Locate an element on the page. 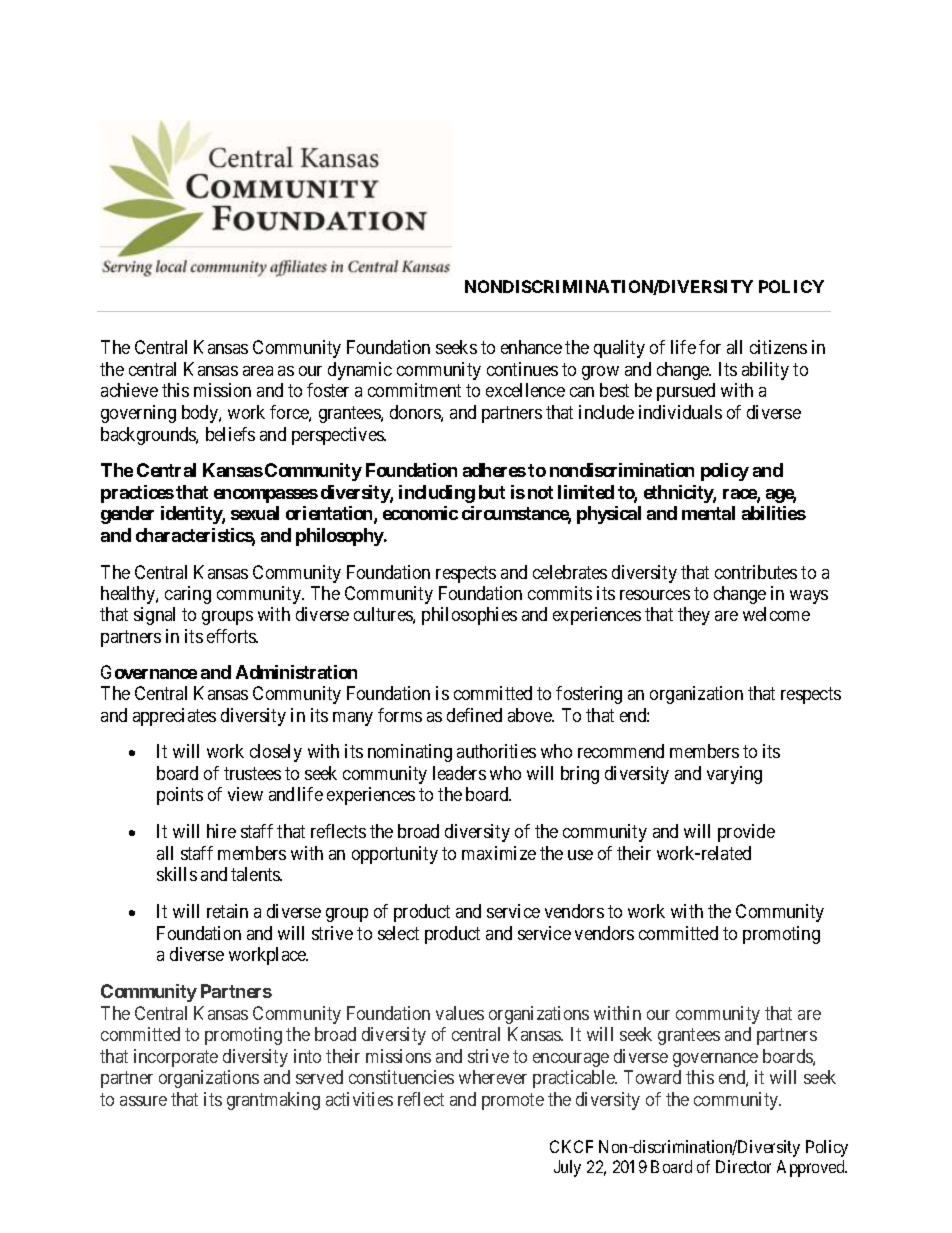 Image resolution: width=952 pixels, height=1233 pixels. leaders is located at coordinates (459, 773).
